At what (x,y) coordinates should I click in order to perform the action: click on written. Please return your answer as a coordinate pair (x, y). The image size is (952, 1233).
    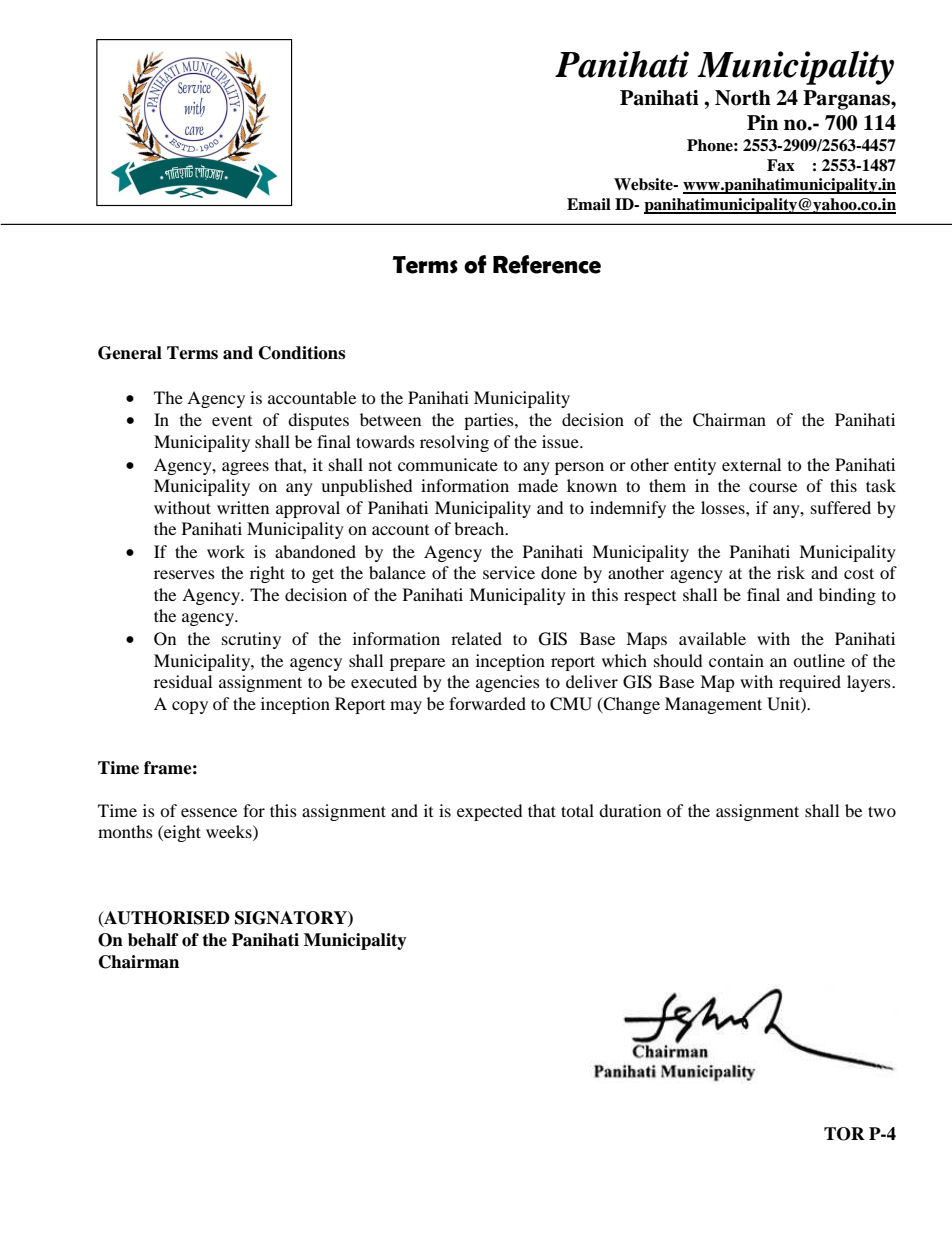
    Looking at the image, I should click on (243, 507).
